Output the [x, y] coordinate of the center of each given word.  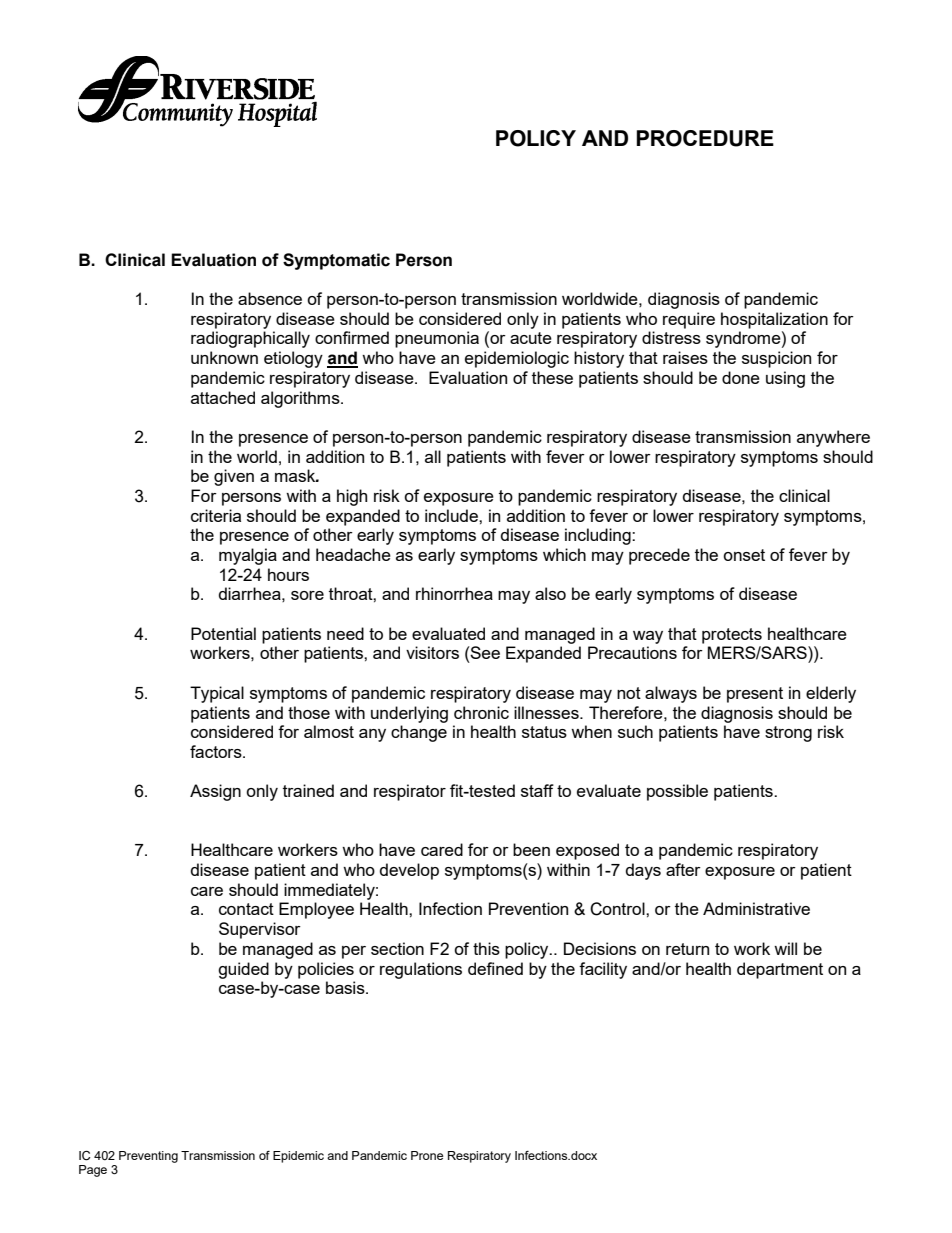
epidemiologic [517, 359]
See [484, 652]
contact [246, 909]
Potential [223, 633]
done [741, 377]
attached [223, 397]
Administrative [756, 908]
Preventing [148, 1157]
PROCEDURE [705, 138]
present [755, 695]
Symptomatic [336, 261]
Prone [427, 1155]
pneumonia [437, 339]
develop [409, 871]
